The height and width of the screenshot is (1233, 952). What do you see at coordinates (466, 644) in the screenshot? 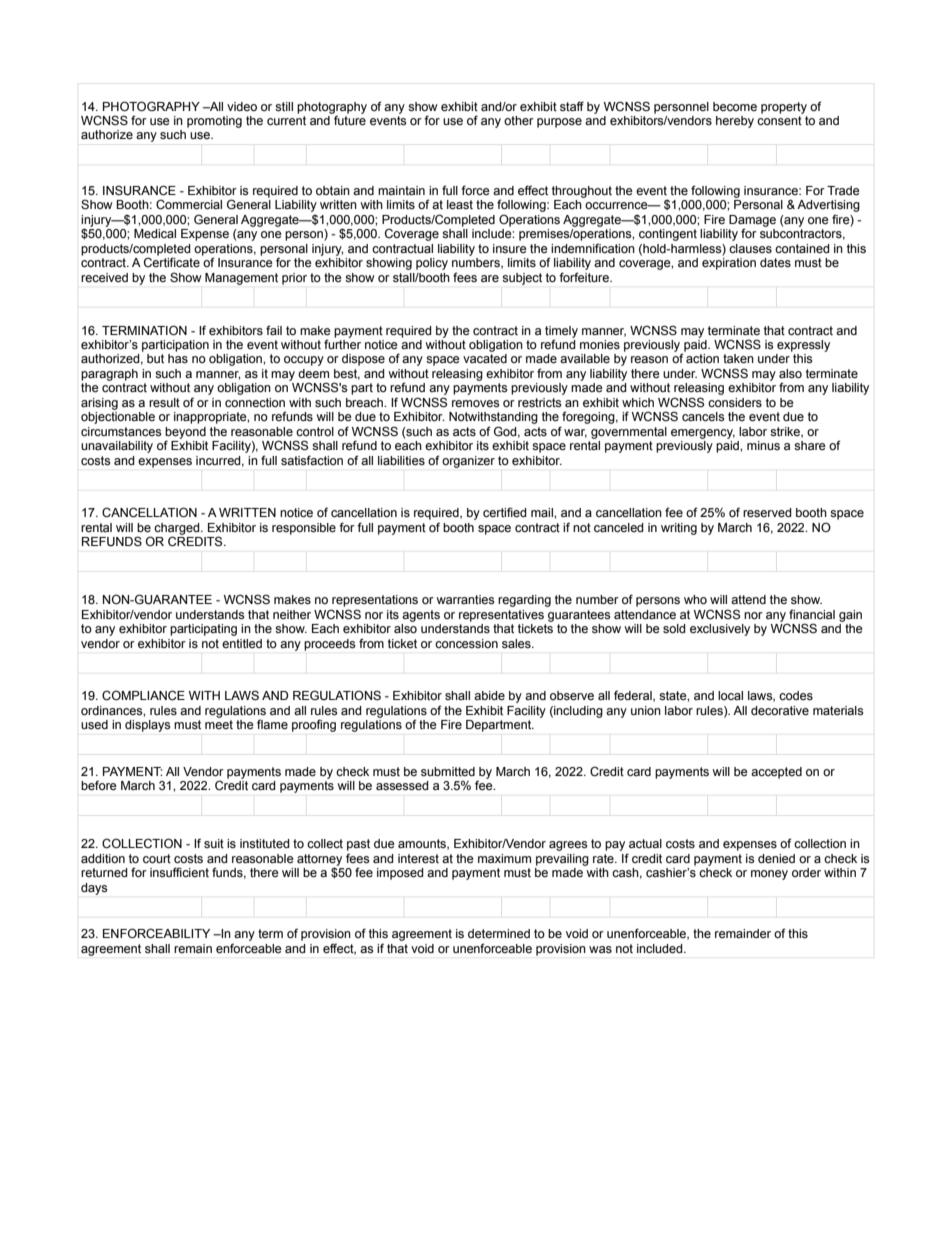
I see `concession` at bounding box center [466, 644].
